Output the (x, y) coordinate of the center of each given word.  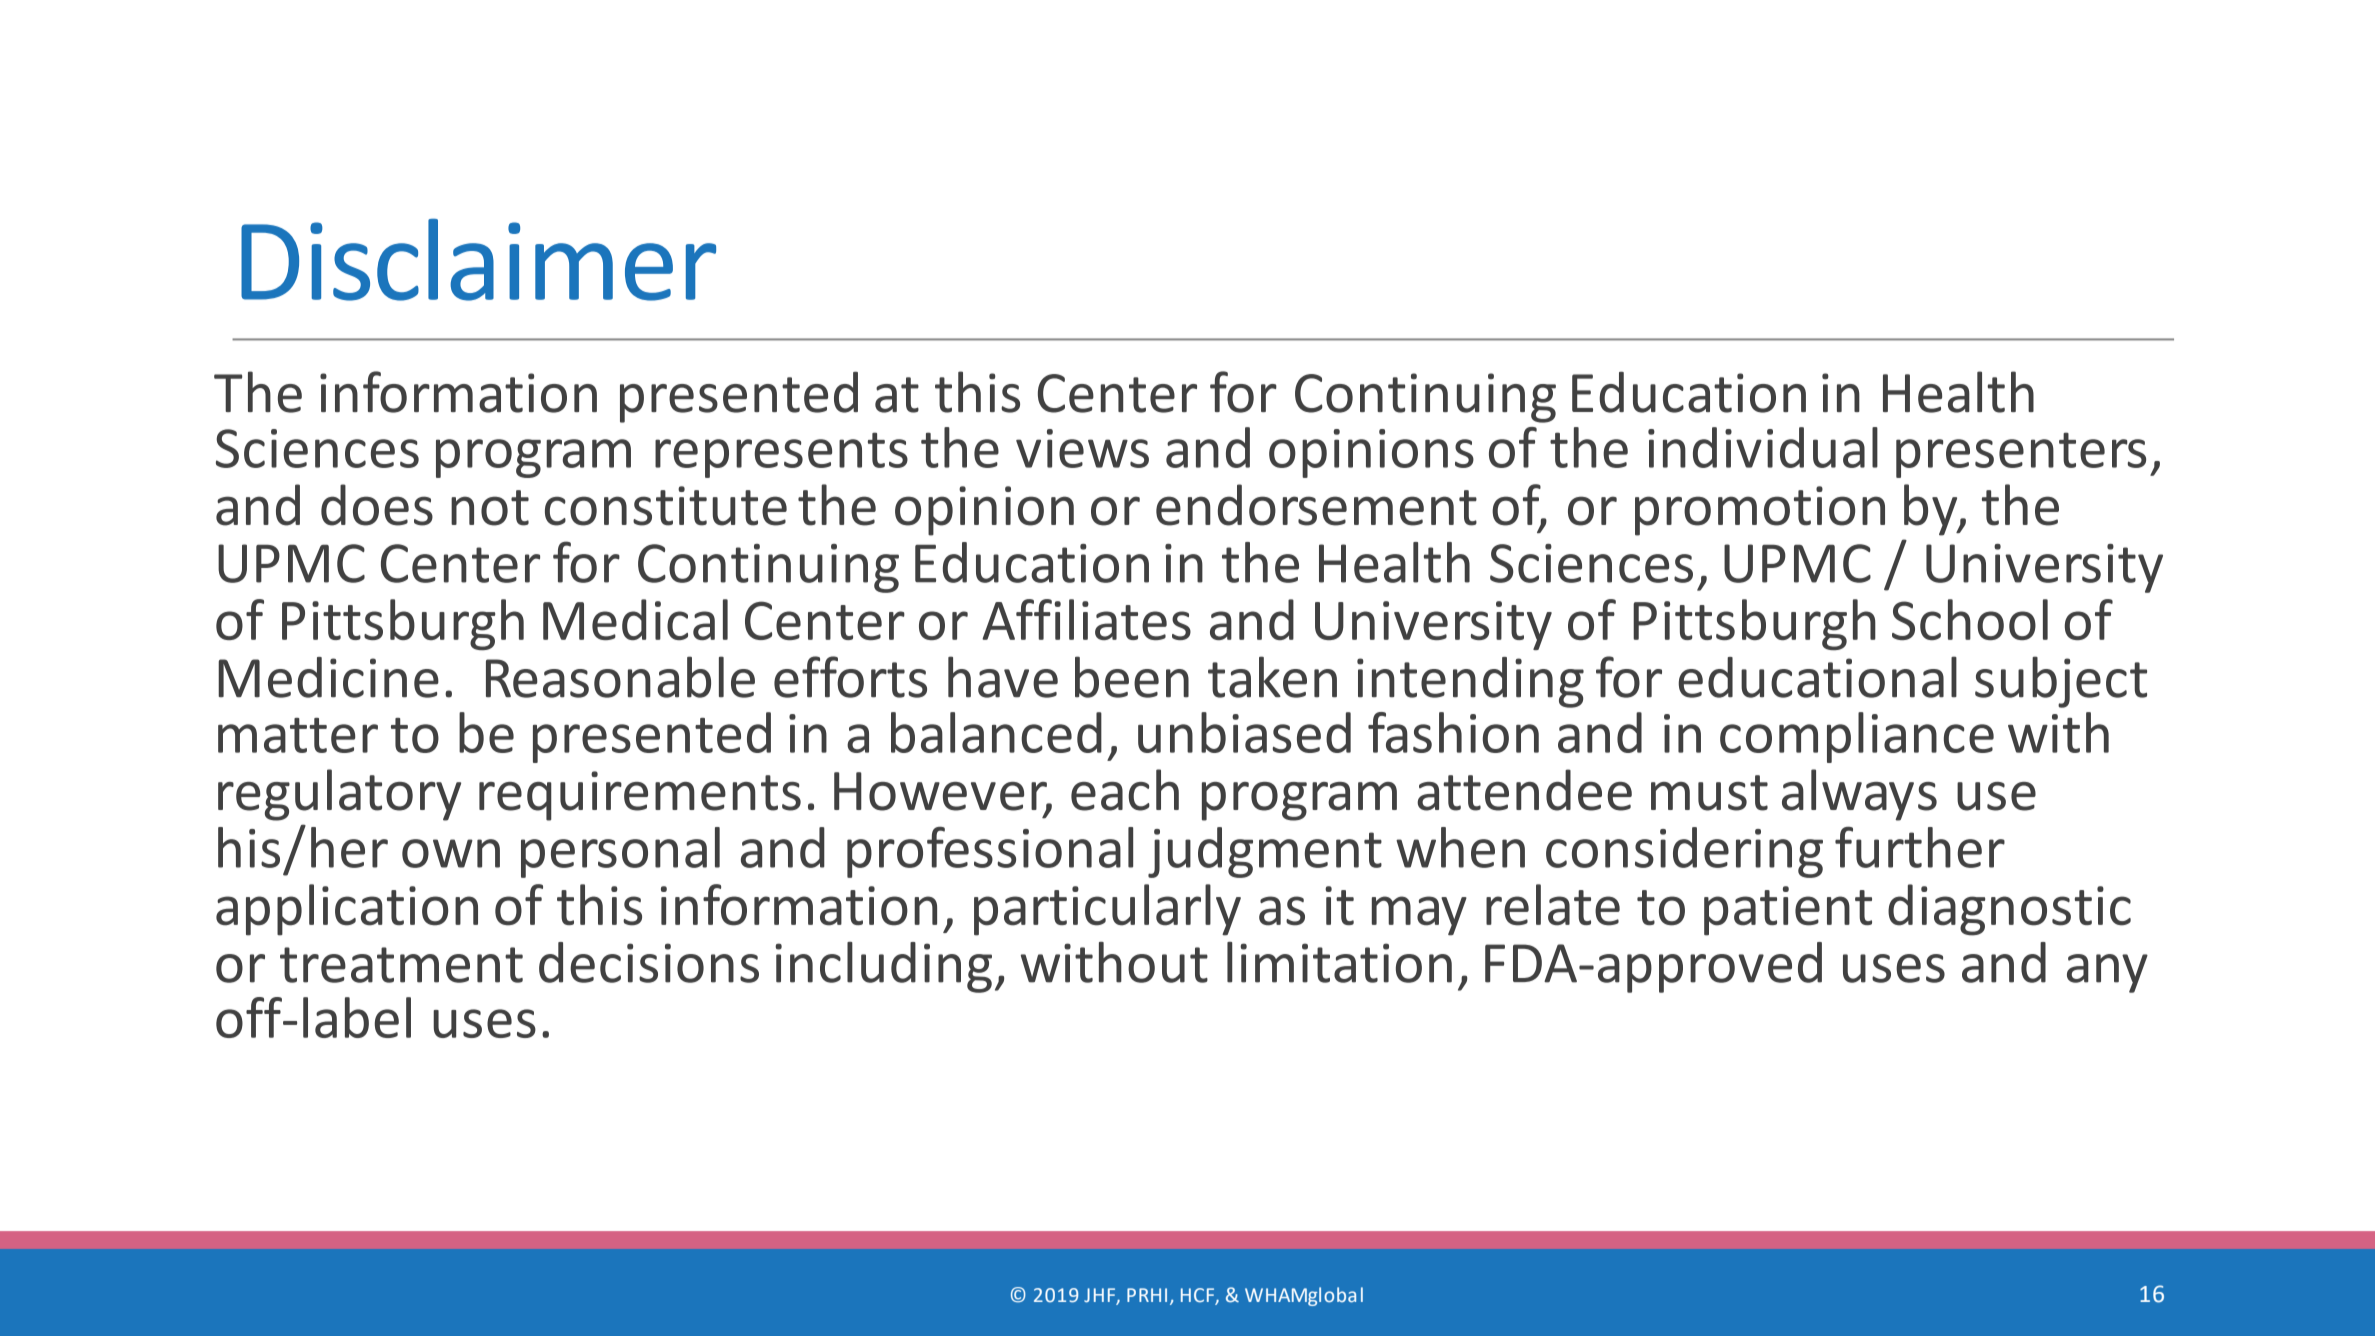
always (1859, 795)
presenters (2021, 455)
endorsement (1316, 505)
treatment (401, 965)
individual (1763, 447)
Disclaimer (478, 260)
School (1970, 619)
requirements (640, 796)
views (1082, 448)
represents (781, 455)
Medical (635, 619)
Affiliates (1086, 619)
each (1125, 790)
